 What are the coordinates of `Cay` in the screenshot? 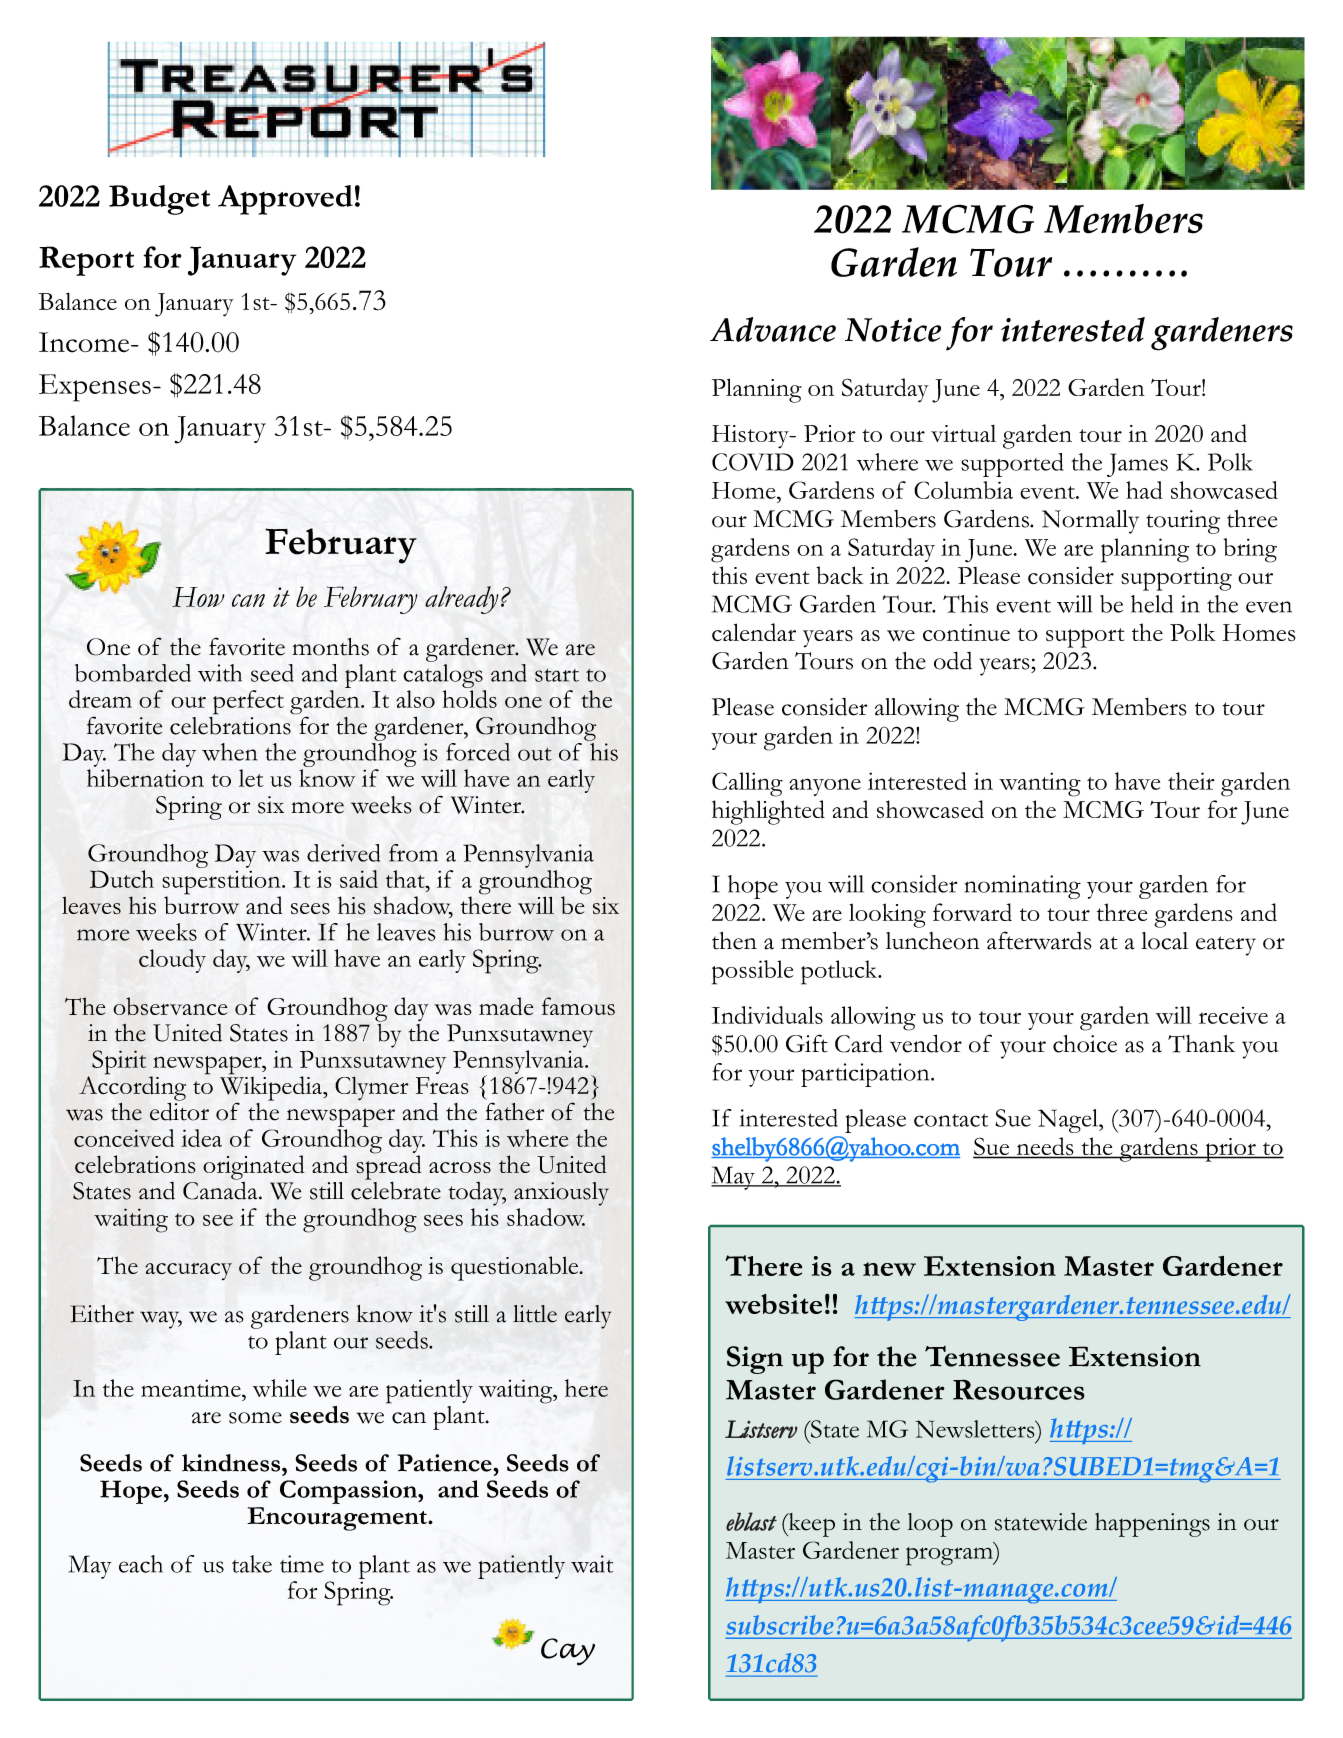 It's located at (568, 1652).
